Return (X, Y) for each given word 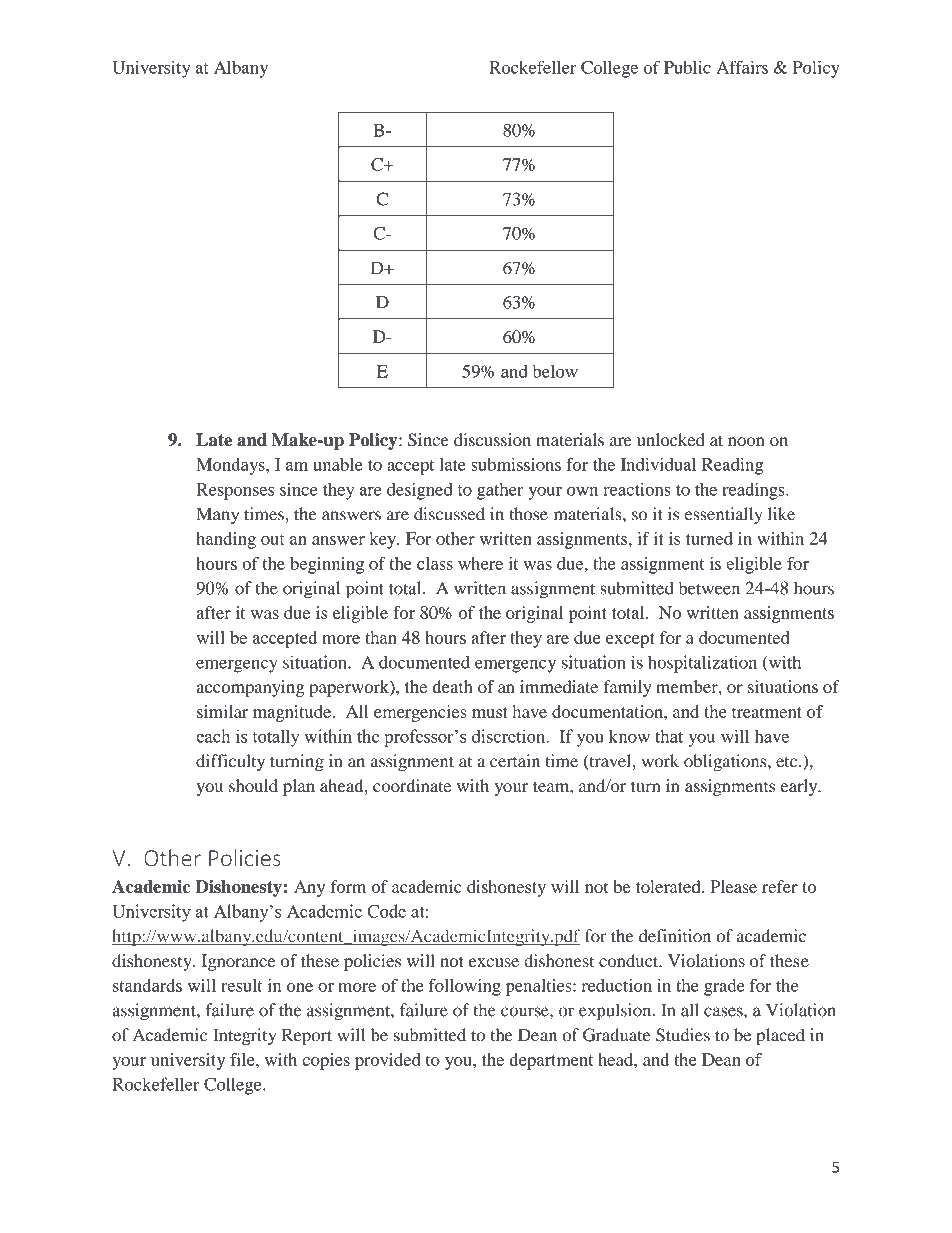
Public (687, 67)
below (555, 371)
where (480, 563)
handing (226, 540)
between (709, 588)
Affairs (742, 67)
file (243, 1059)
